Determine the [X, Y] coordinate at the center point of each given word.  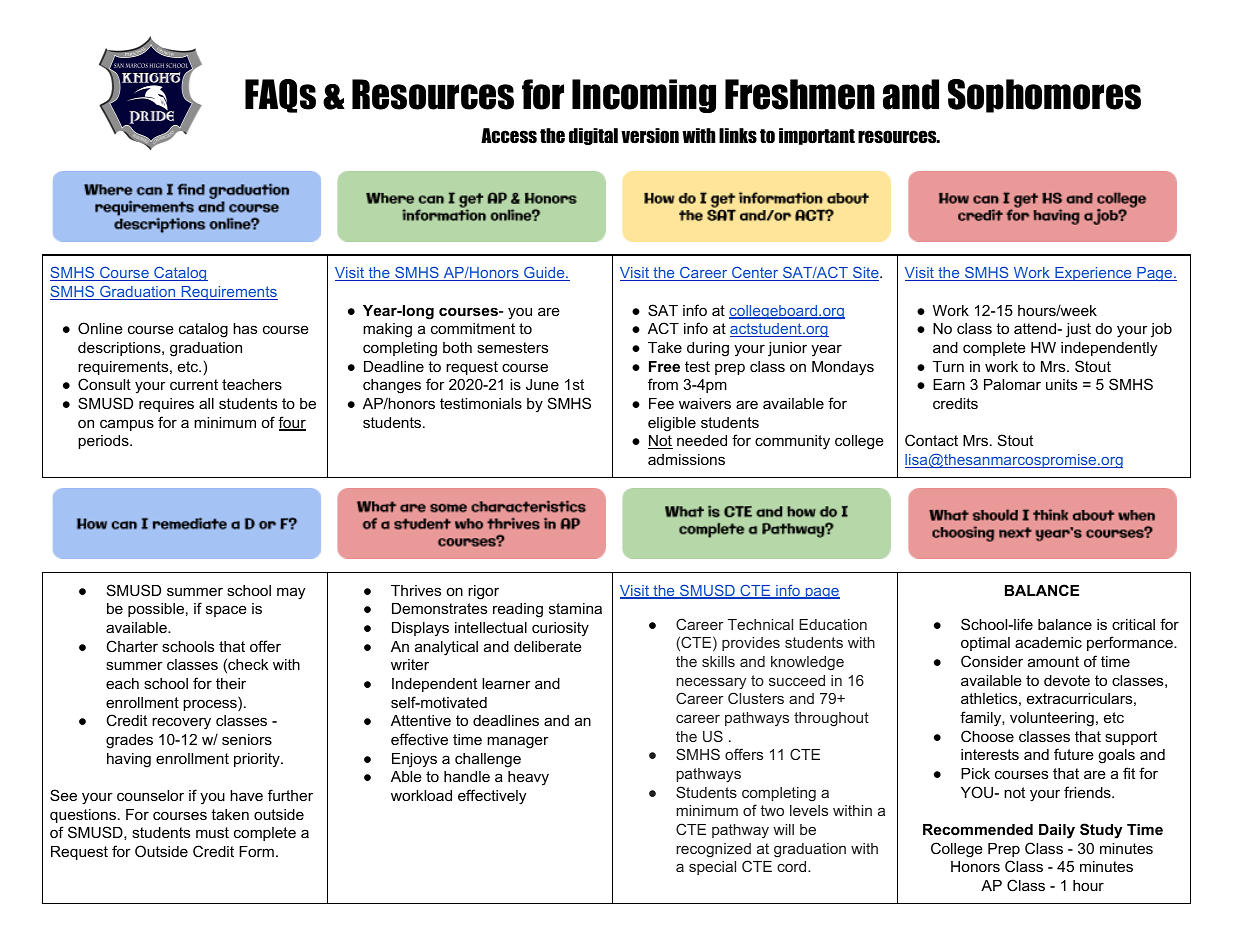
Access [509, 136]
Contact [931, 440]
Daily [1057, 831]
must [212, 832]
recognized [713, 850]
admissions [686, 459]
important [817, 136]
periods [104, 442]
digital [593, 136]
